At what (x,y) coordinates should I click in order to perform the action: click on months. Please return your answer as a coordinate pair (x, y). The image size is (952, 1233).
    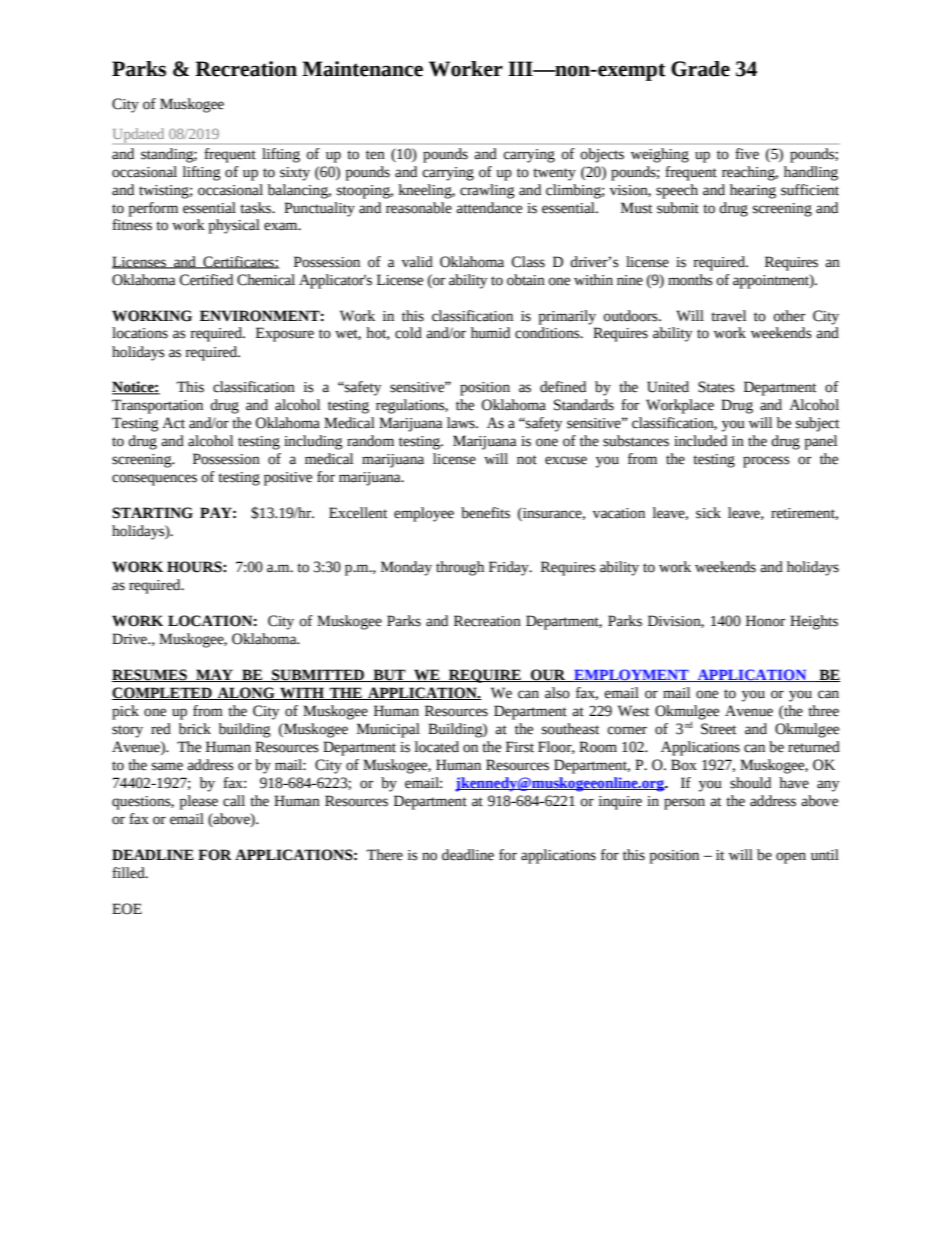
    Looking at the image, I should click on (690, 280).
